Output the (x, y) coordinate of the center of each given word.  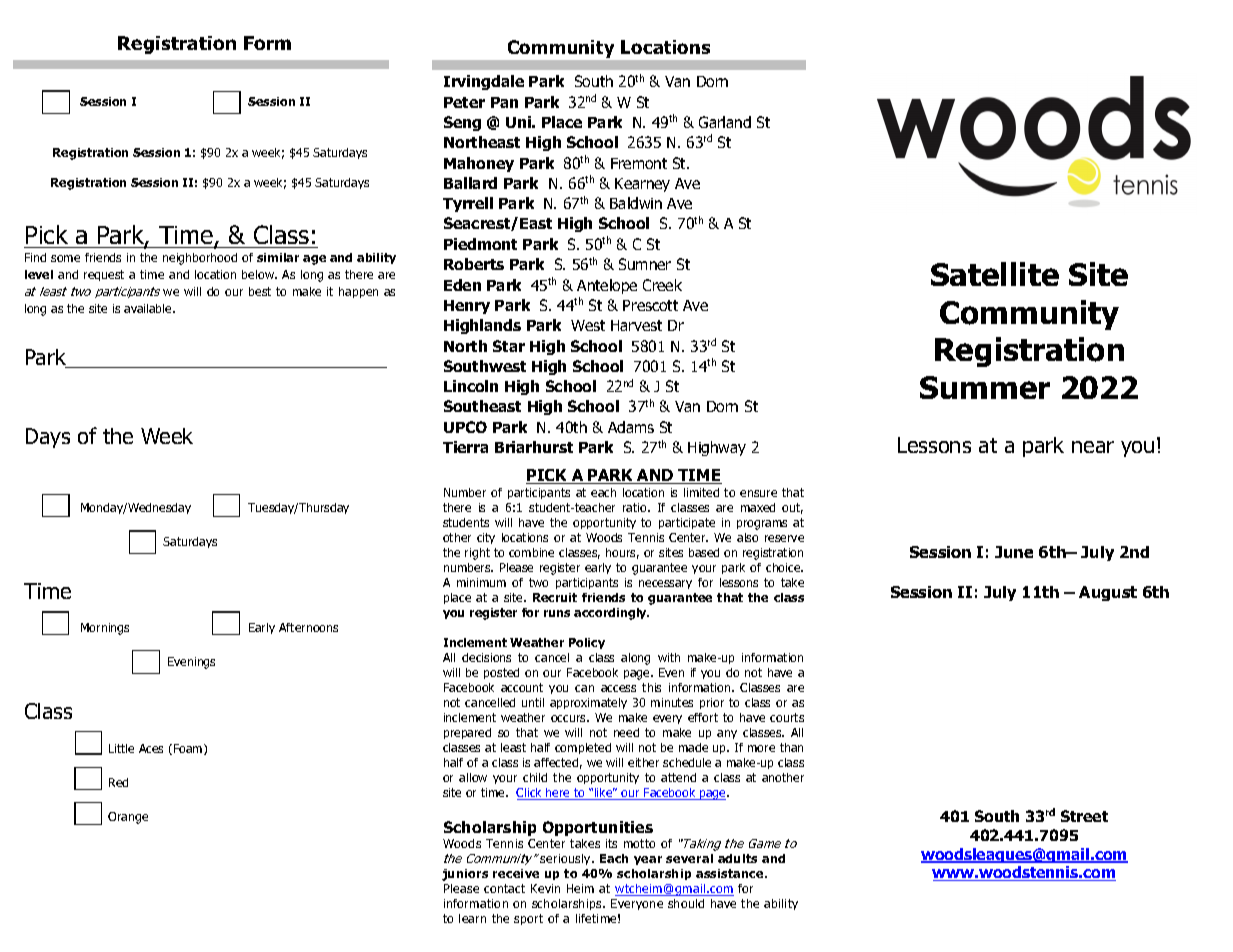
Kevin (545, 888)
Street (1084, 816)
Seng (462, 123)
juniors (465, 875)
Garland (725, 122)
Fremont (639, 163)
